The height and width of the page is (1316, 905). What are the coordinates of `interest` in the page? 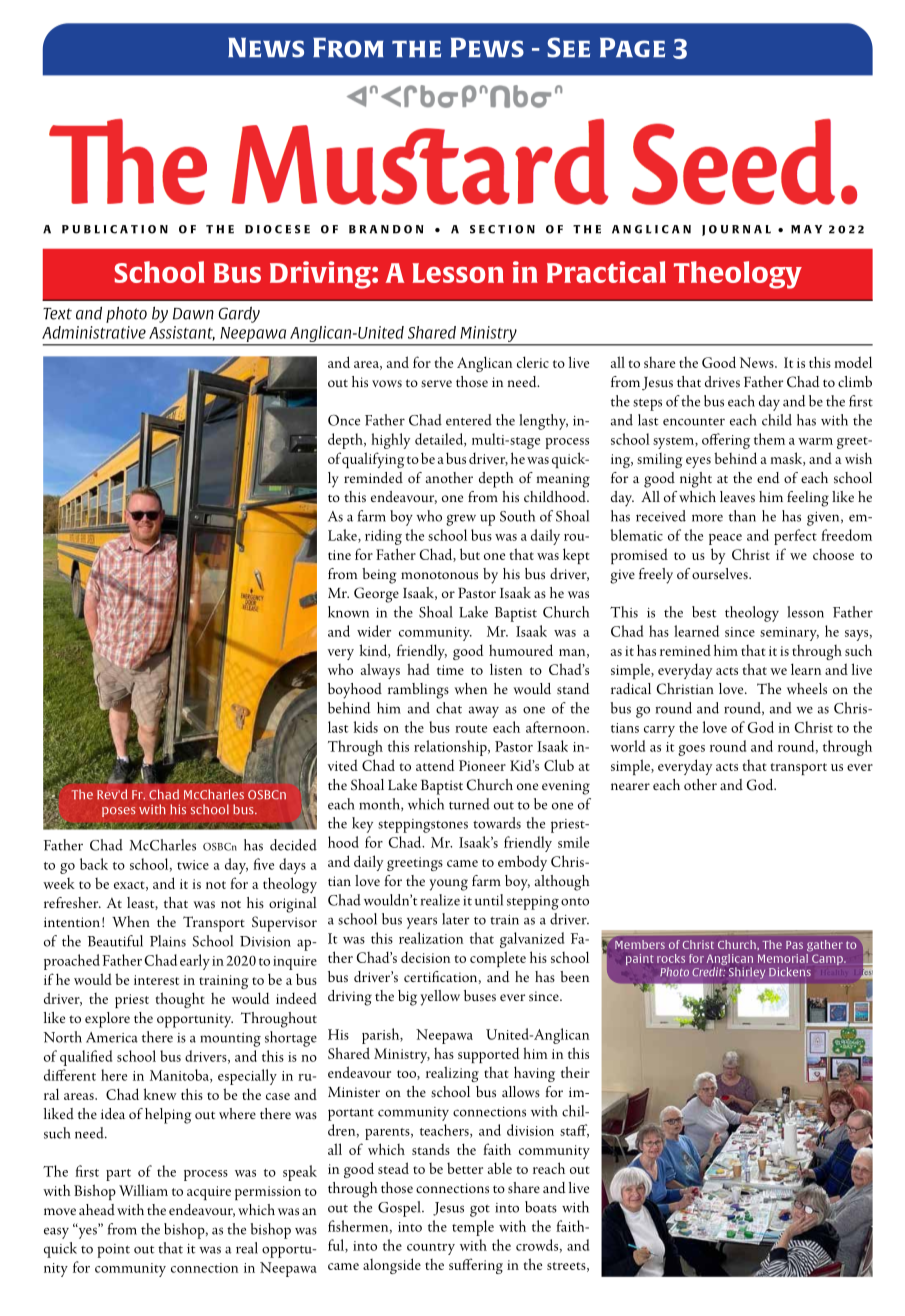 It's located at (156, 980).
